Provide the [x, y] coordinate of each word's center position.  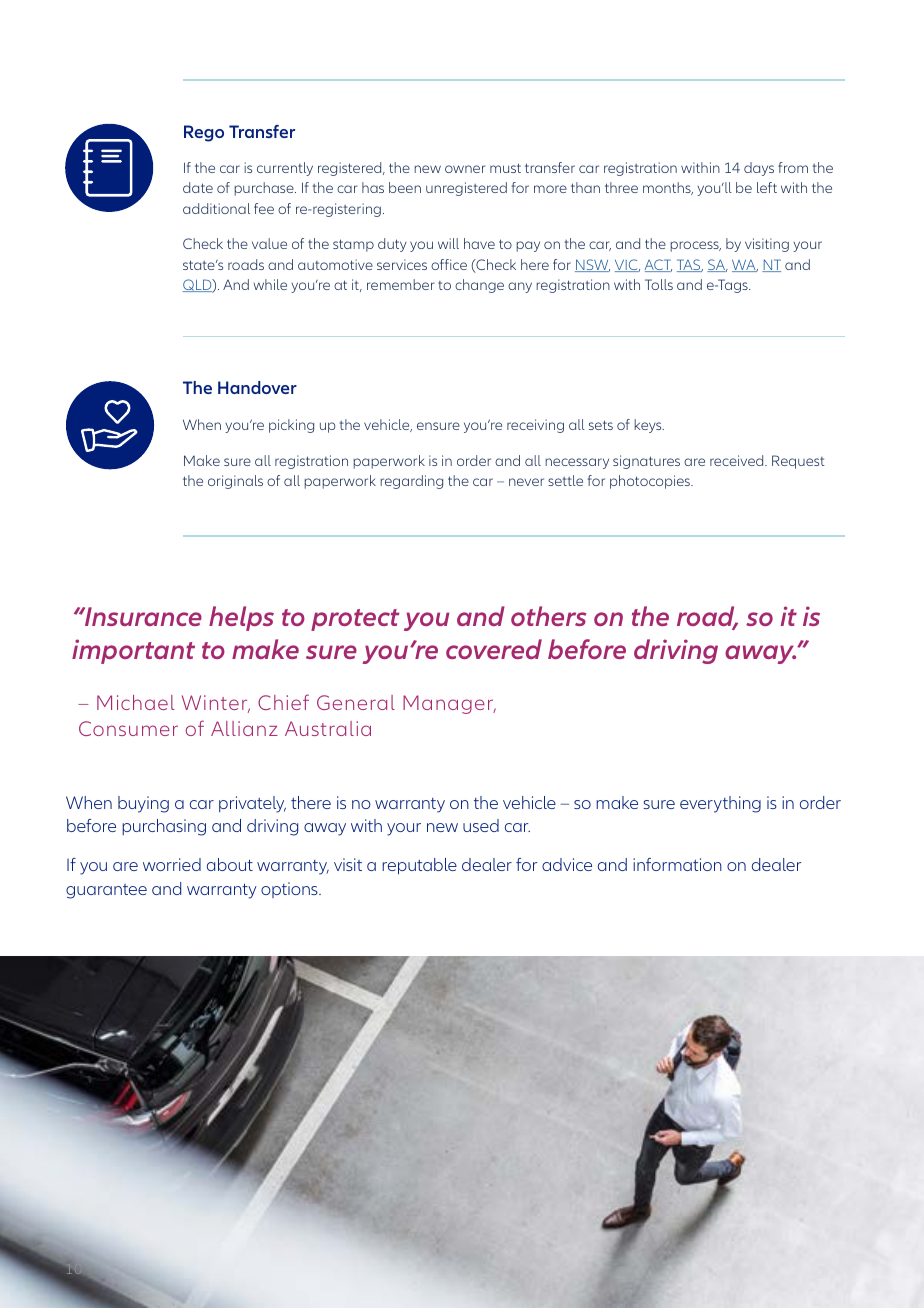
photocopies [651, 482]
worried [172, 864]
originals [235, 482]
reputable [419, 866]
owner [465, 169]
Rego [204, 133]
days [759, 169]
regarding [411, 482]
